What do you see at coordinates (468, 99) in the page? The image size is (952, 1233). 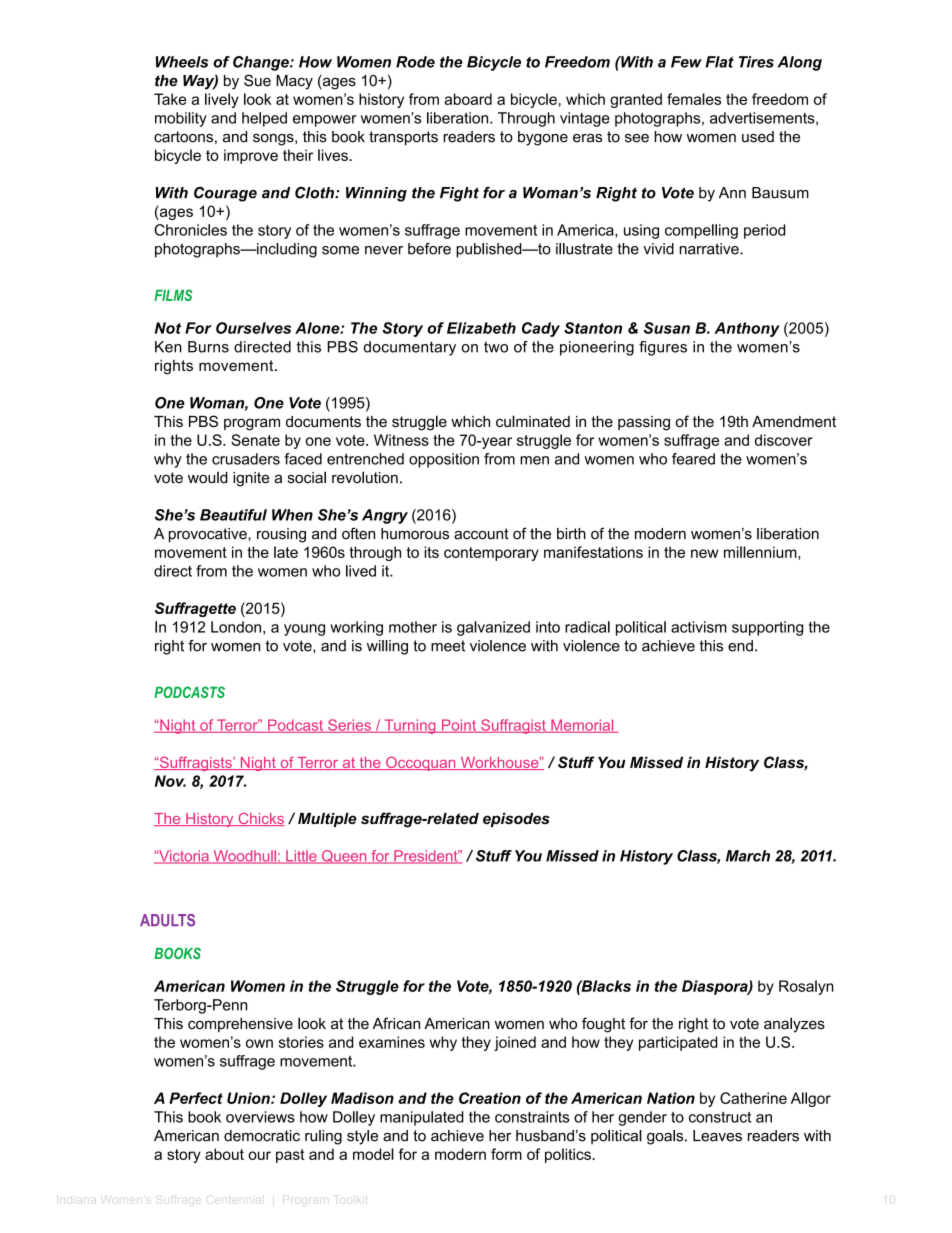 I see `aboard` at bounding box center [468, 99].
